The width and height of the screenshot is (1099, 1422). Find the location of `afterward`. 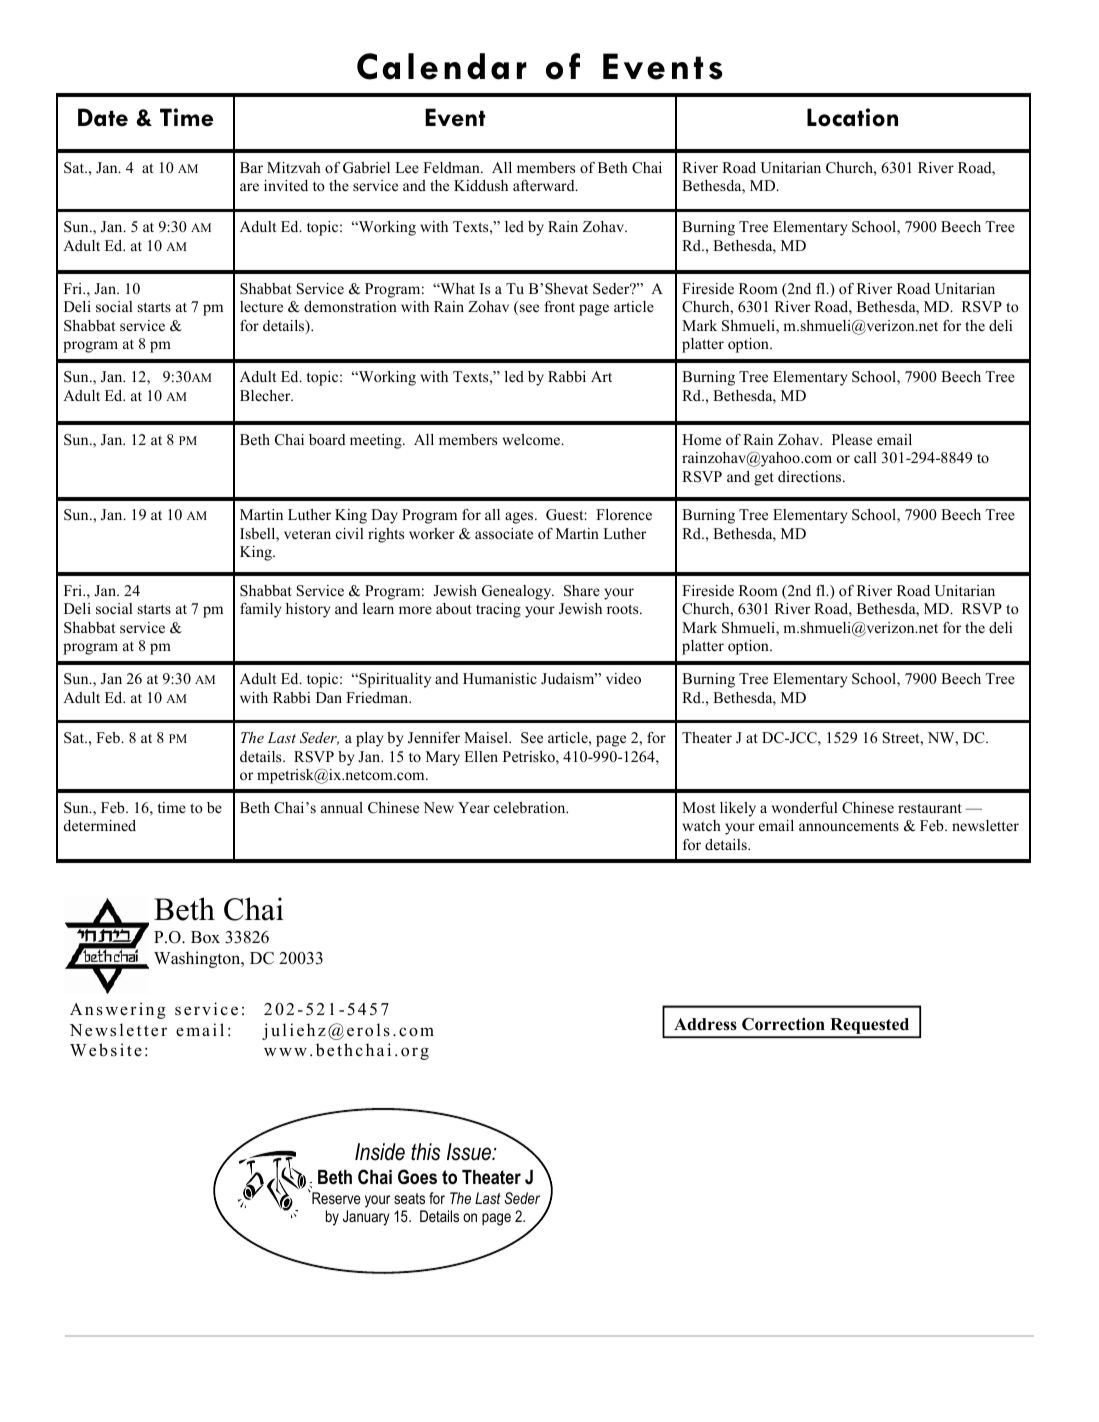

afterward is located at coordinates (545, 185).
